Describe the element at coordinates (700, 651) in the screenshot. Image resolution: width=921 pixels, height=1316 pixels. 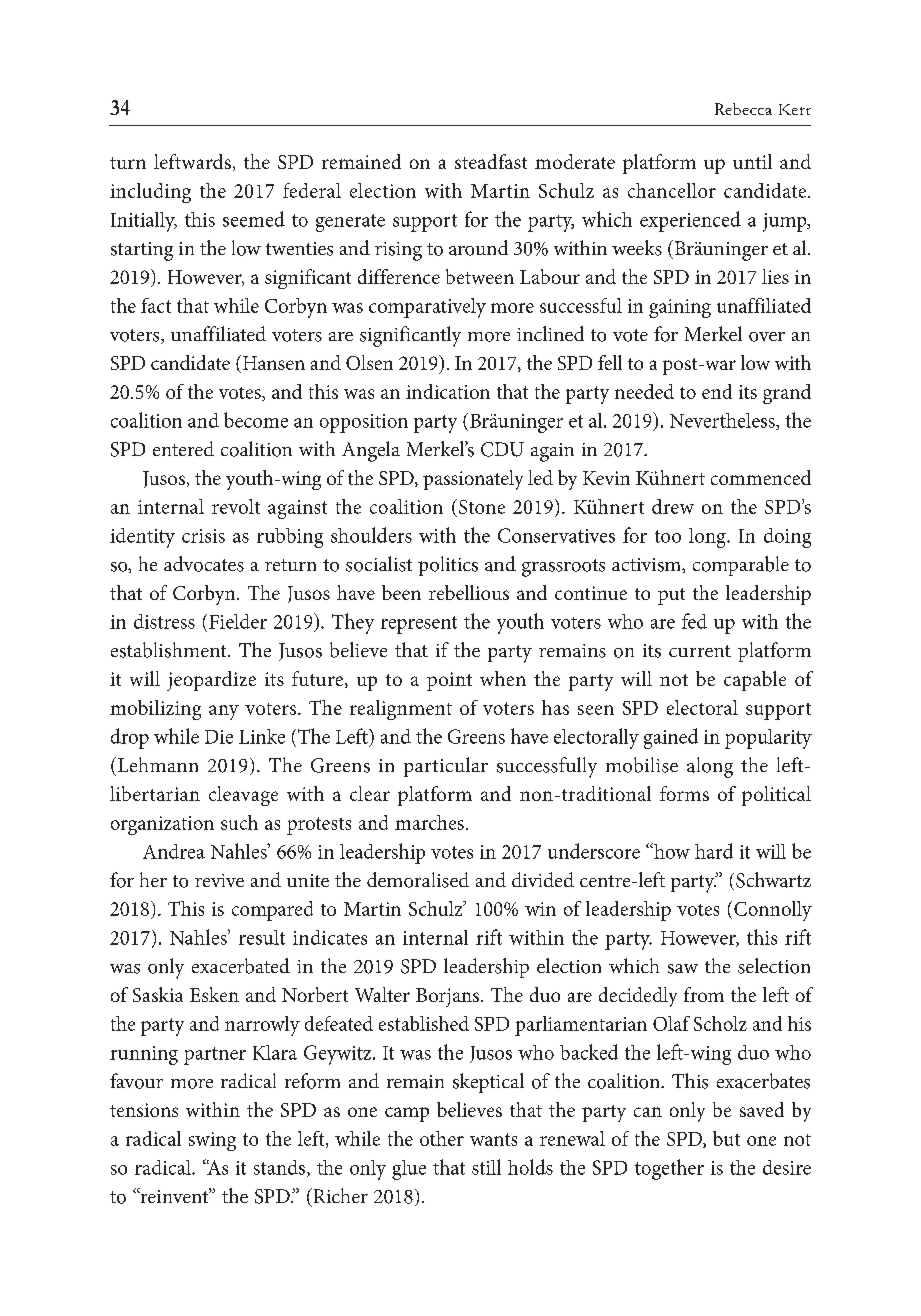
I see `current` at that location.
